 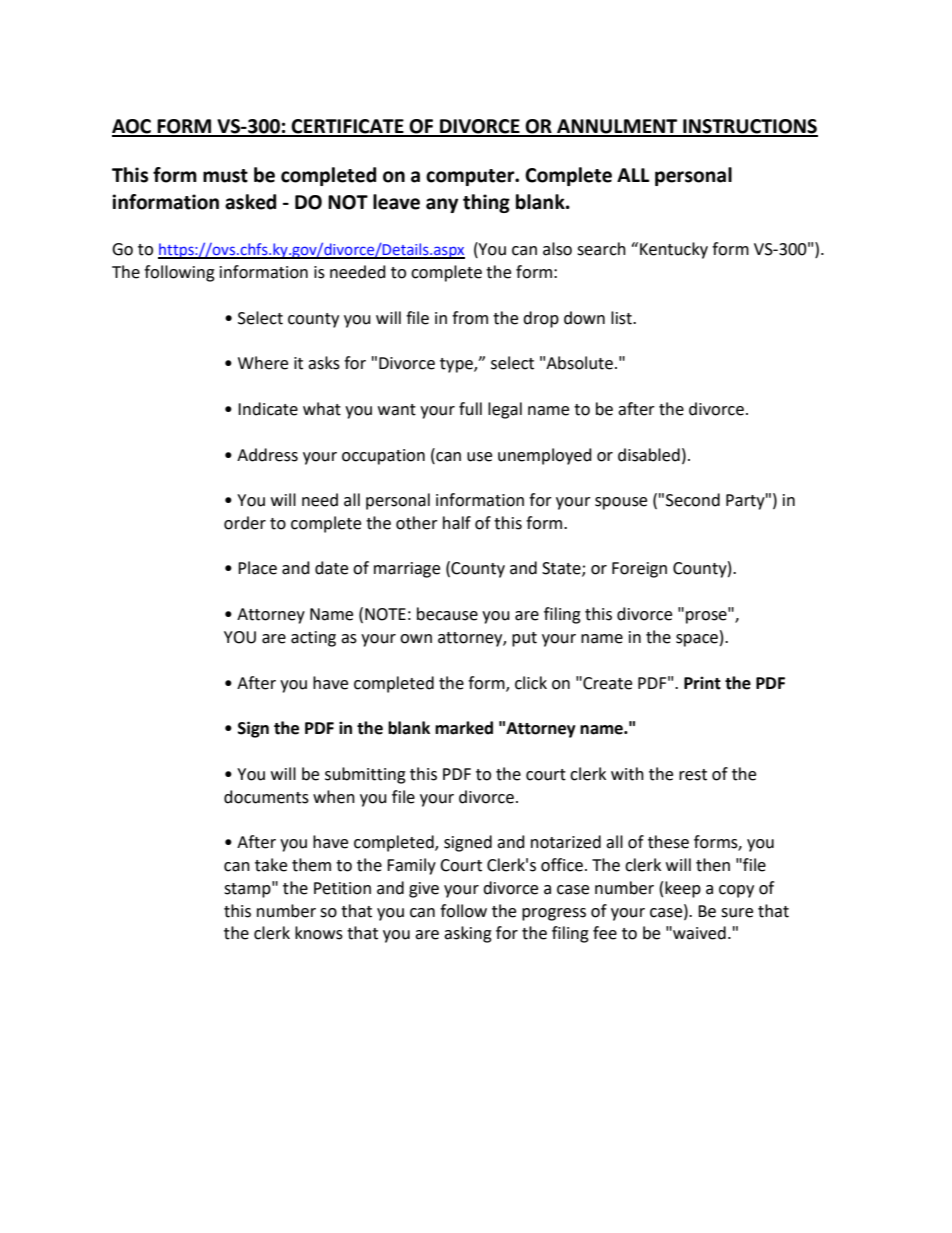 I want to click on Second, so click(x=693, y=500).
